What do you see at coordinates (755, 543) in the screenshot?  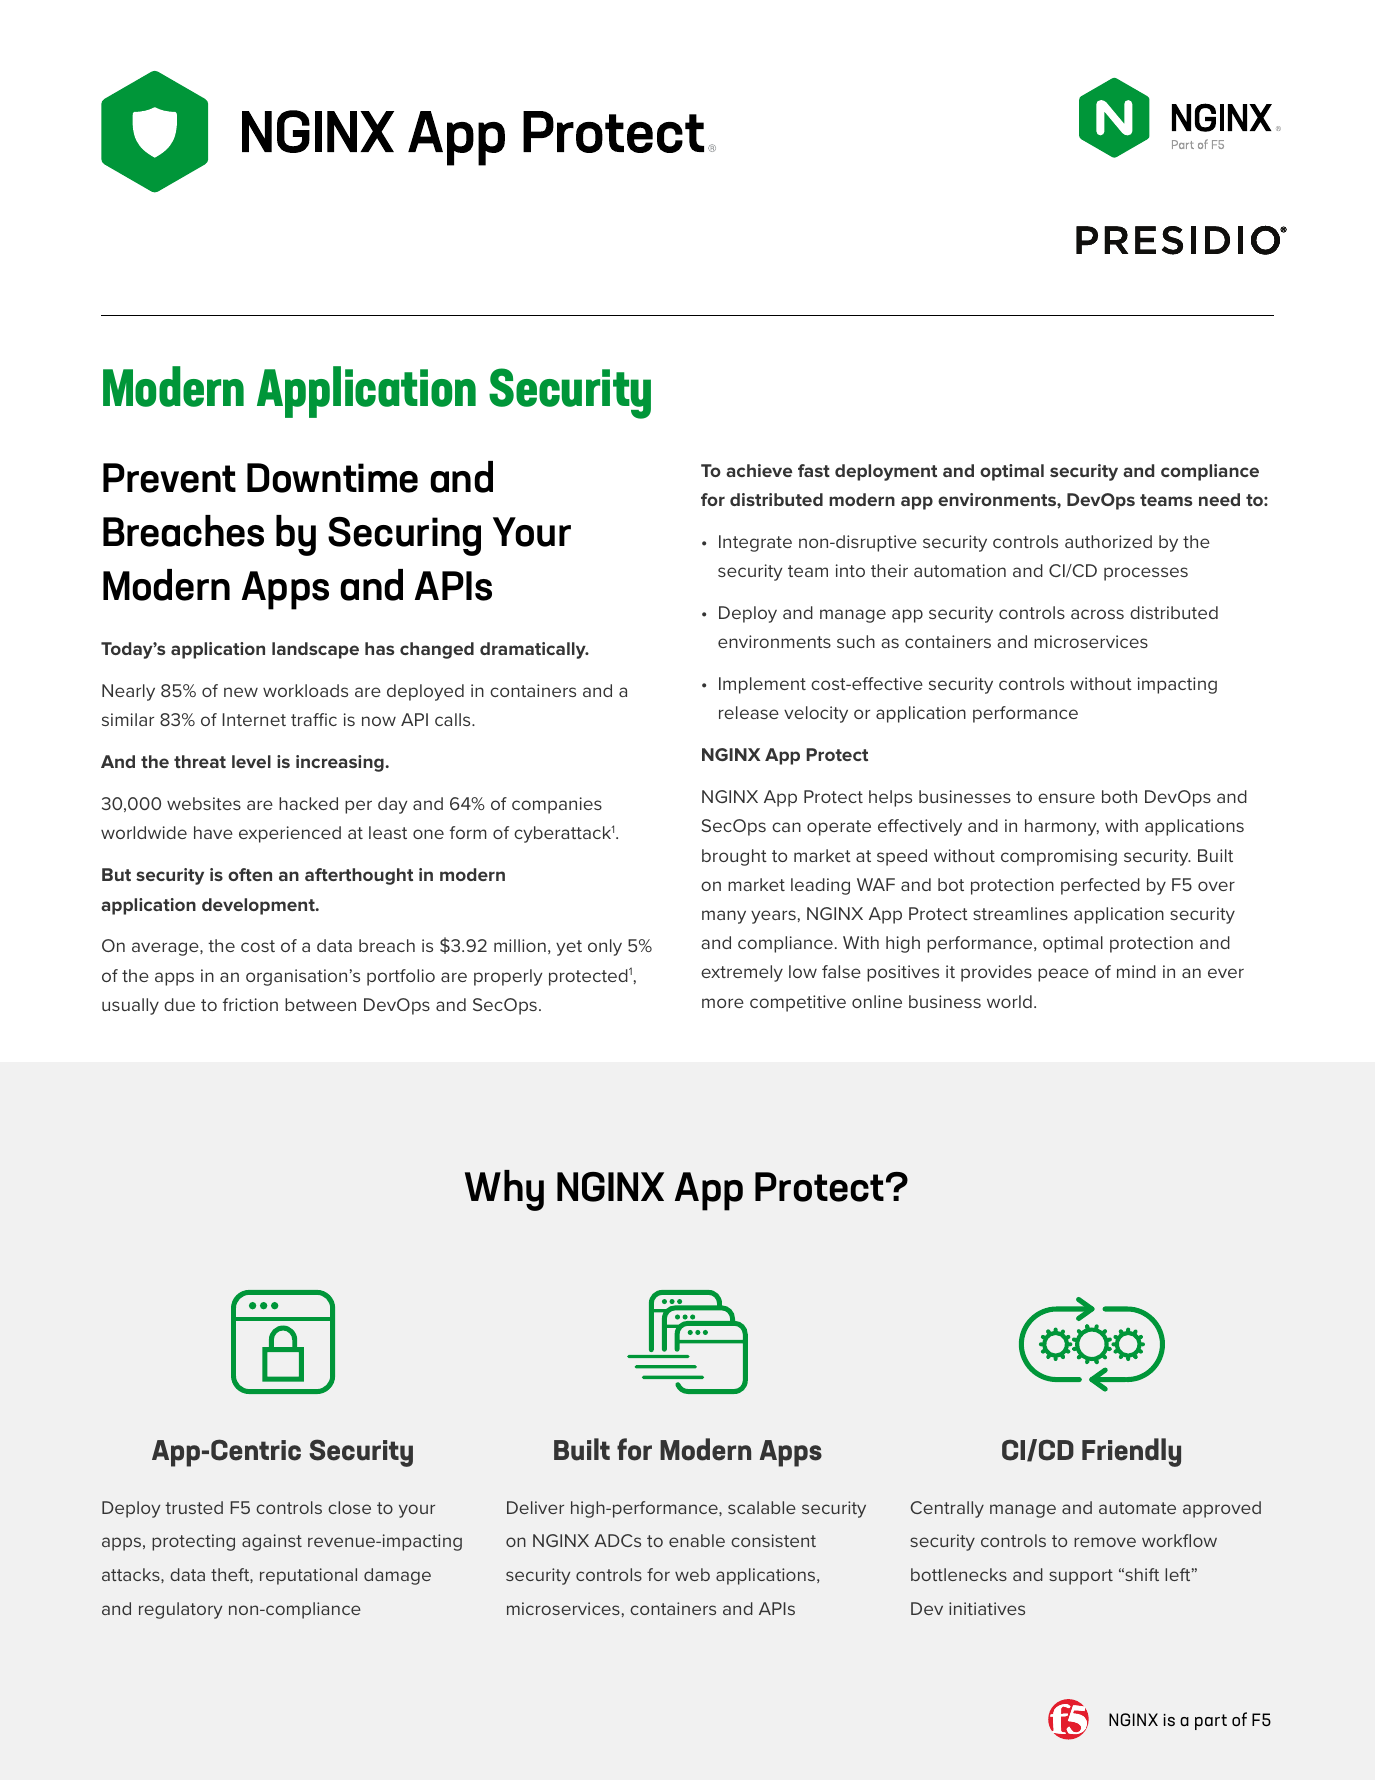 I see `Integrate` at bounding box center [755, 543].
